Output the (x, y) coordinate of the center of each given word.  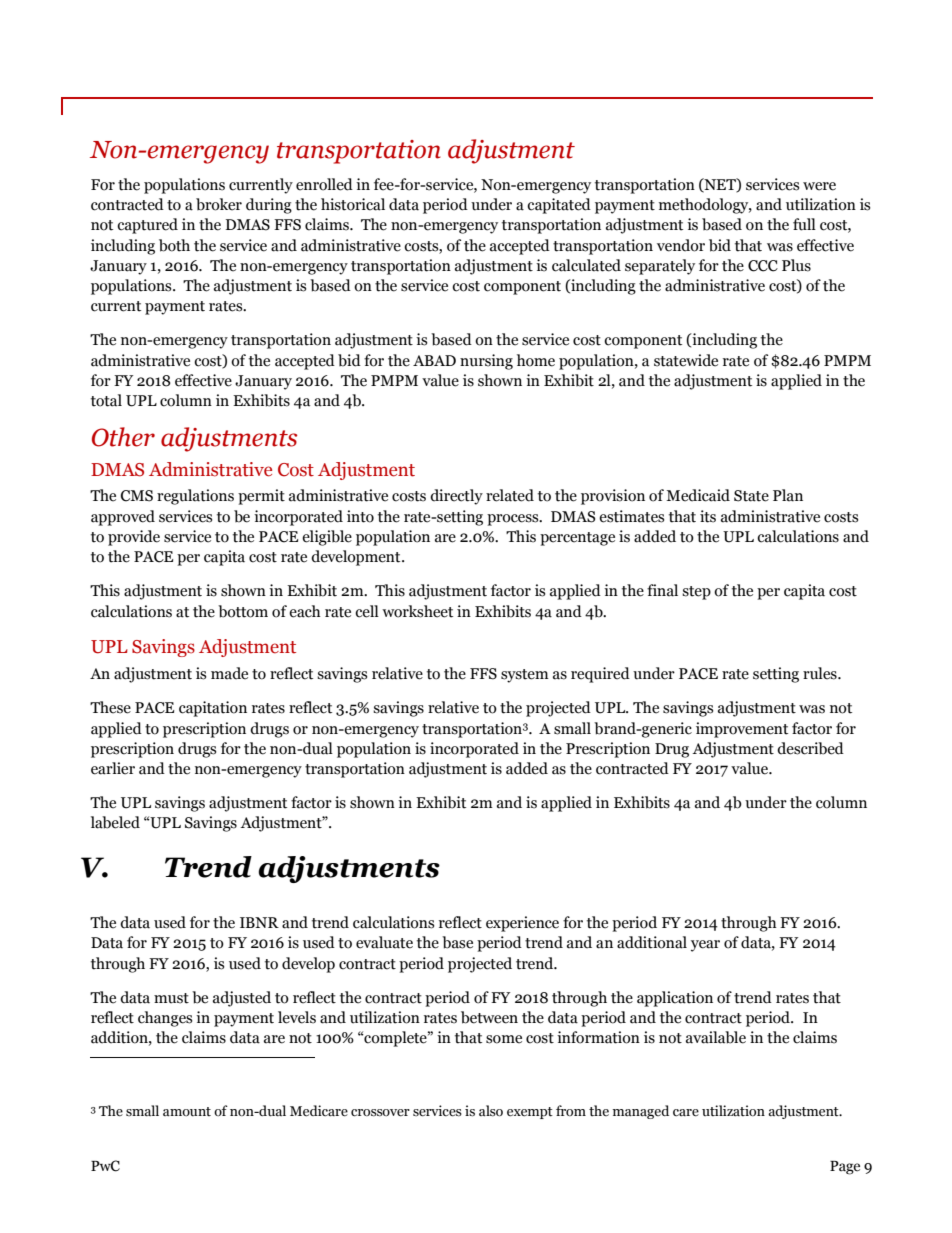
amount (187, 1111)
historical (353, 204)
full (804, 224)
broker (219, 204)
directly (456, 497)
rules (821, 673)
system (525, 676)
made (229, 673)
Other (123, 437)
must (171, 998)
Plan (788, 495)
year (705, 946)
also (491, 1111)
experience (522, 924)
